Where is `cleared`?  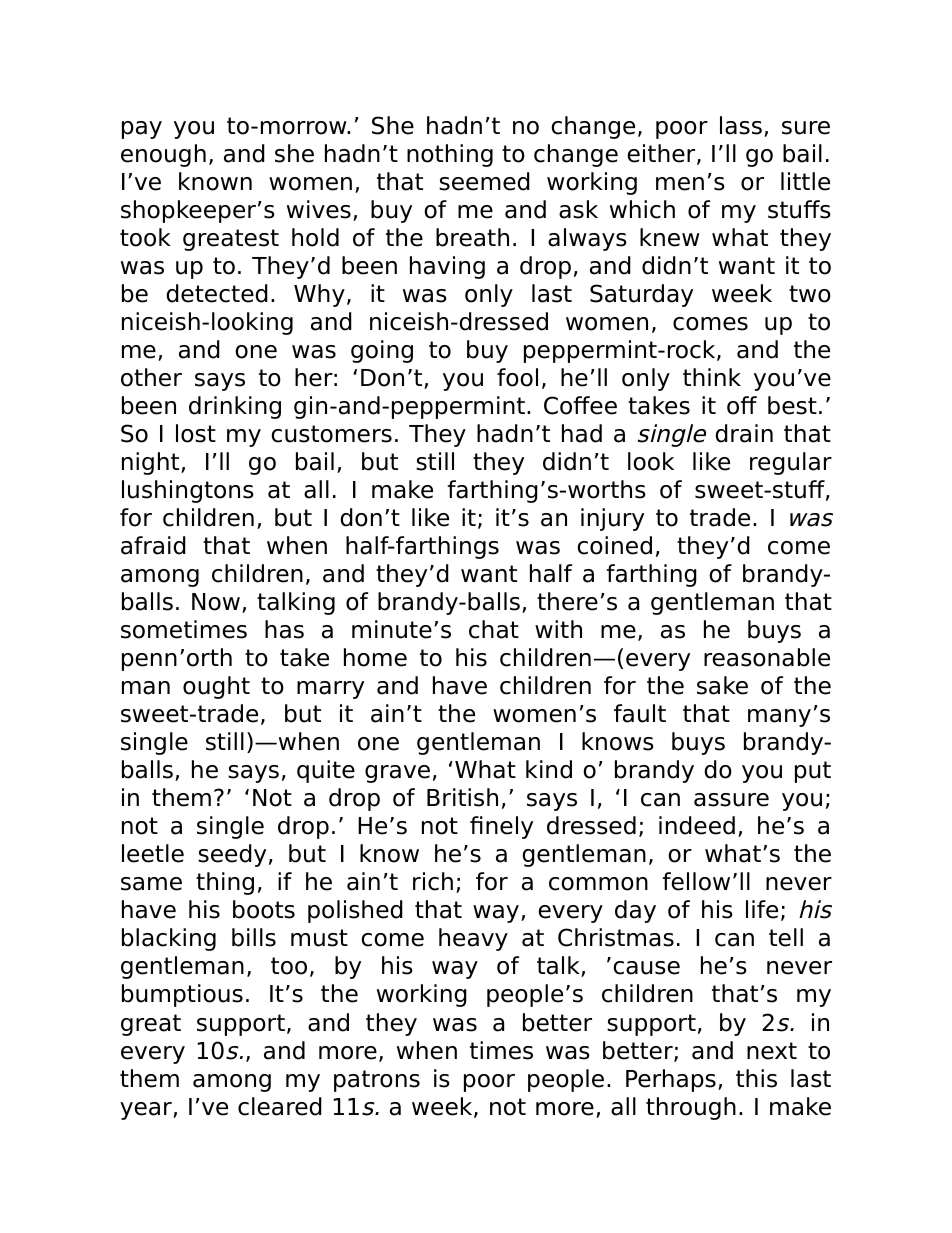 cleared is located at coordinates (280, 1106).
